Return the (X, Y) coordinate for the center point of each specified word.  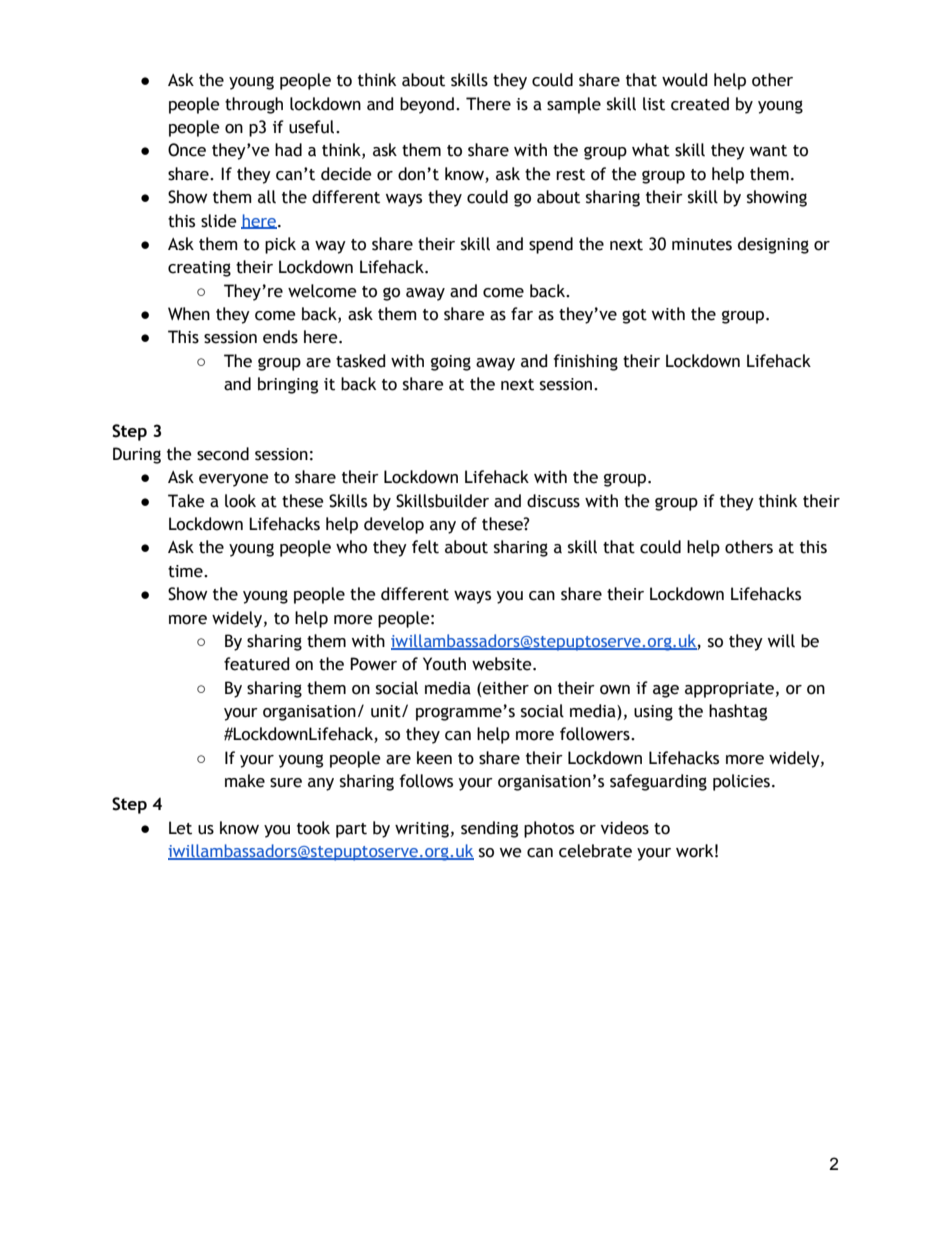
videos (625, 828)
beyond (427, 105)
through (254, 105)
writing (422, 830)
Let (180, 828)
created (700, 104)
